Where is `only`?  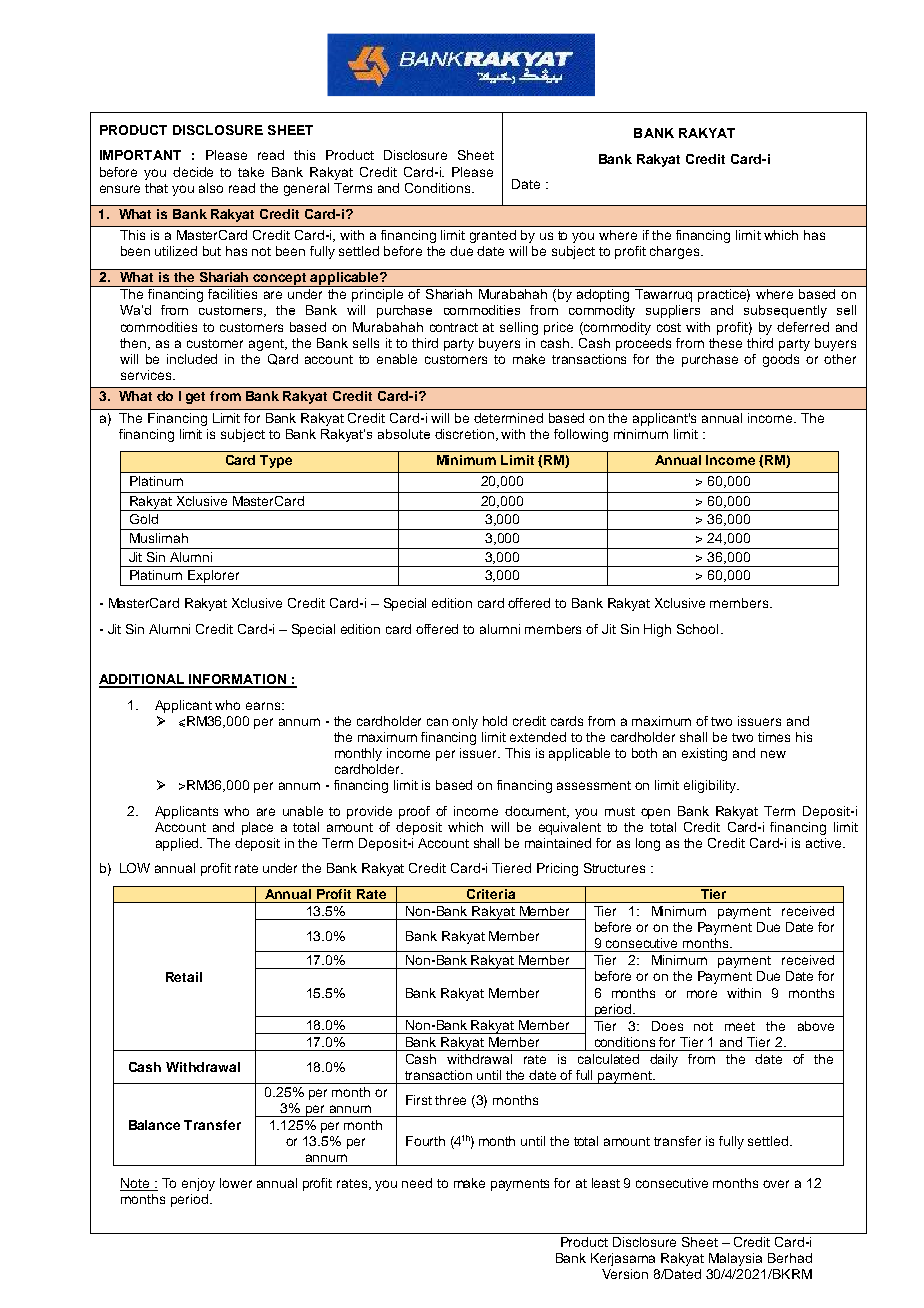
only is located at coordinates (465, 722).
